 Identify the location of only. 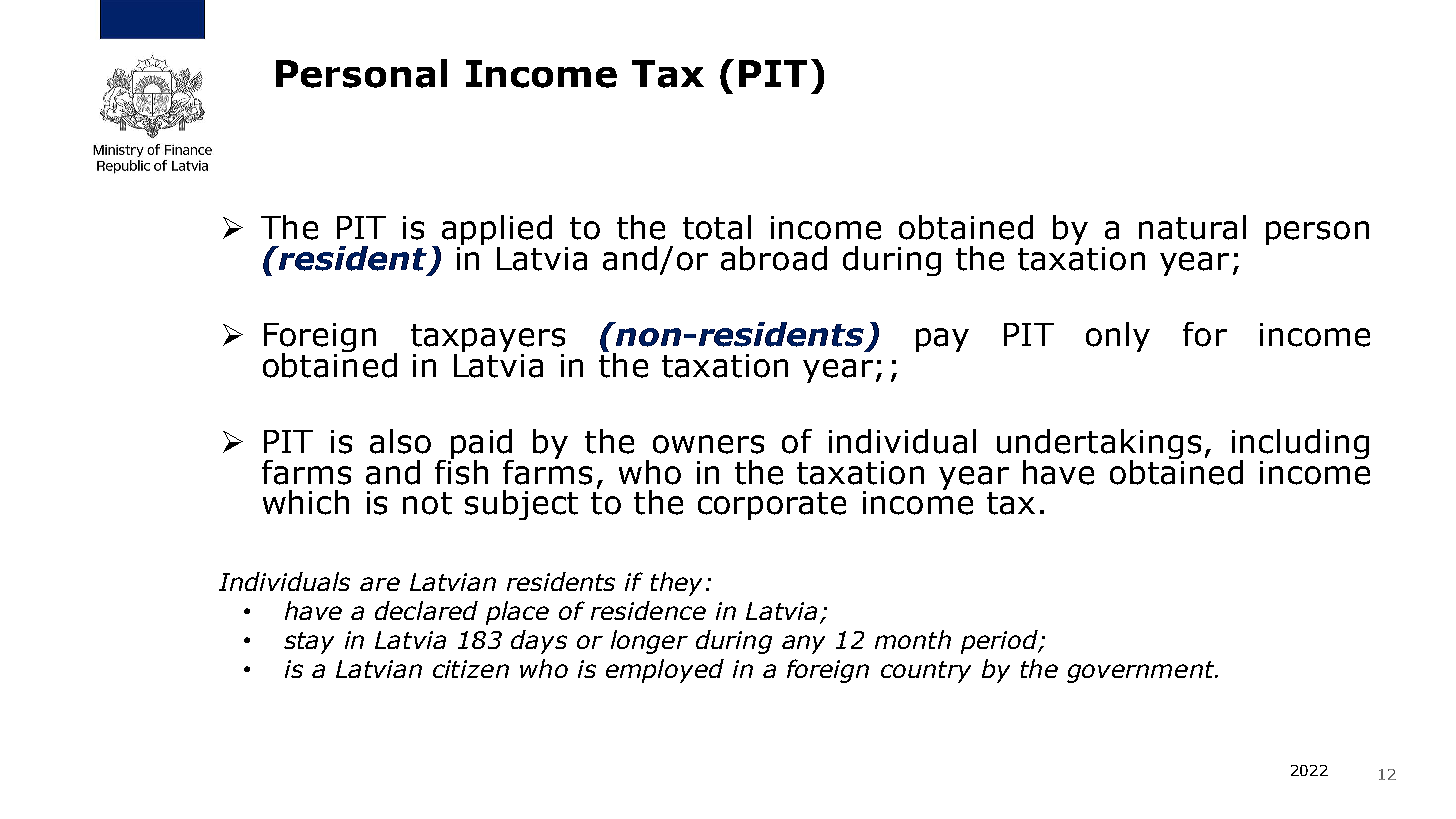
(1118, 337).
